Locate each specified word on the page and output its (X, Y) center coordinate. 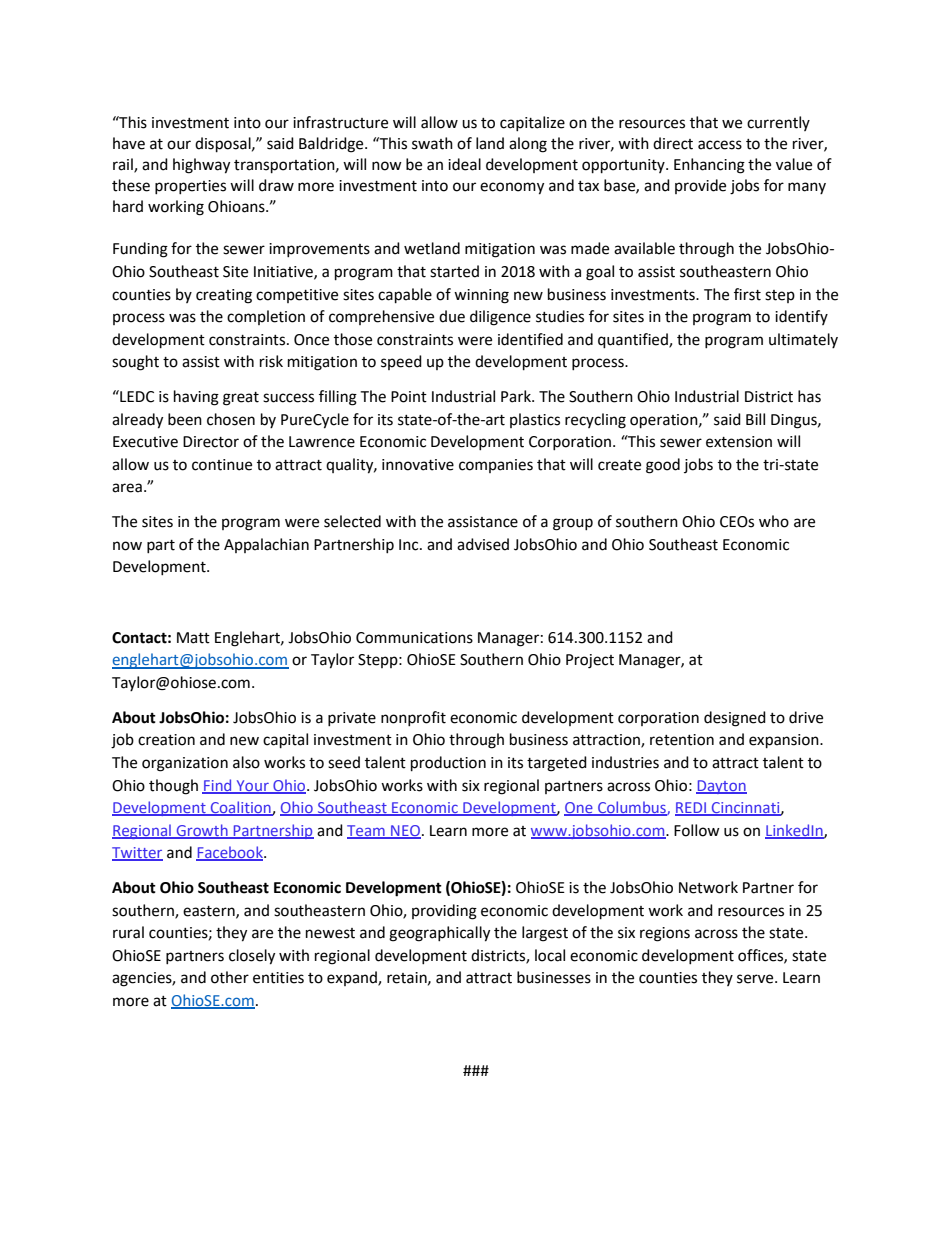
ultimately (803, 340)
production (448, 764)
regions (665, 934)
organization (185, 764)
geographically (439, 934)
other (230, 977)
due (452, 316)
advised (483, 544)
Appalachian (266, 545)
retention (682, 740)
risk (271, 361)
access (720, 145)
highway (201, 166)
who (774, 521)
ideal (464, 164)
